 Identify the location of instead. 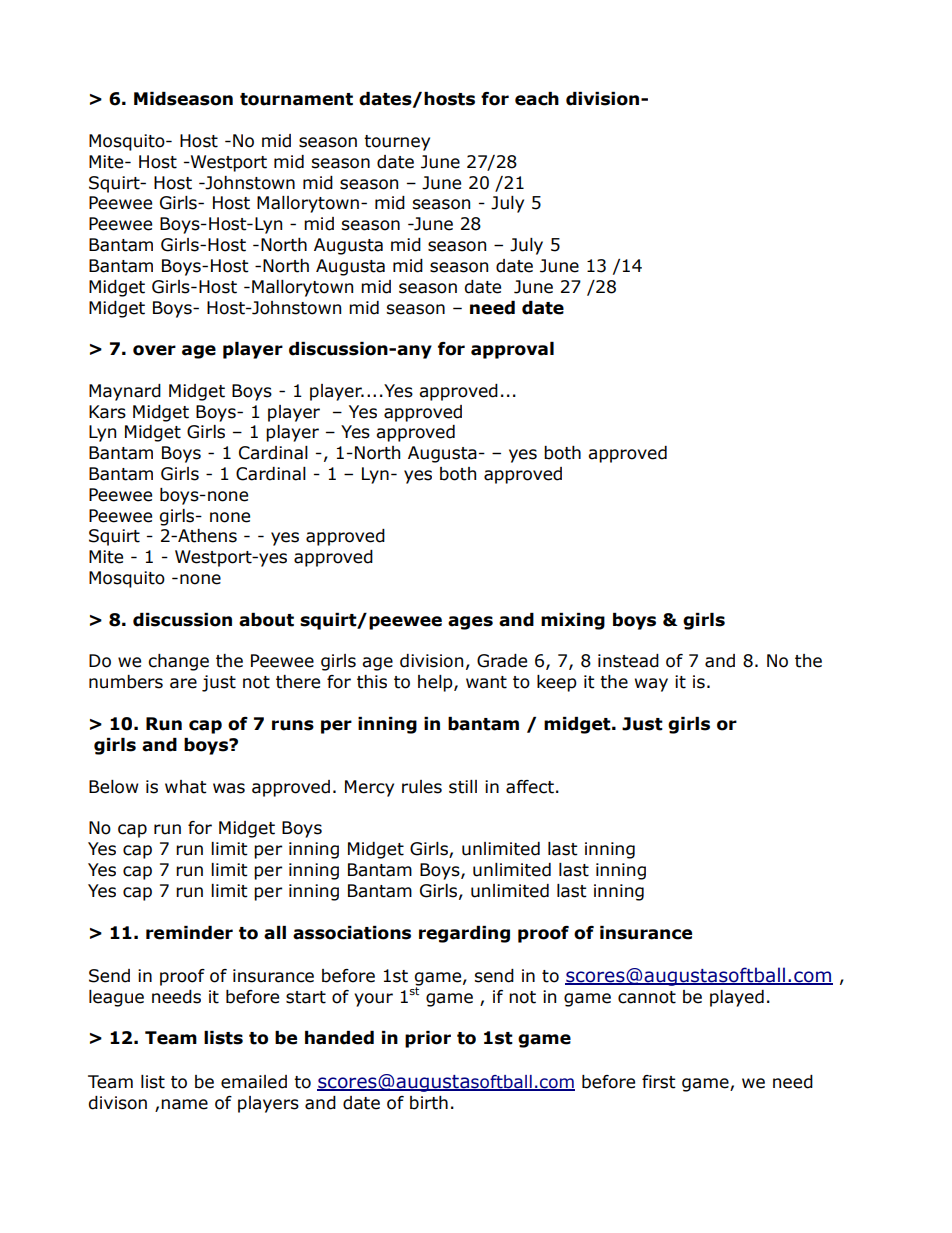
(628, 661).
